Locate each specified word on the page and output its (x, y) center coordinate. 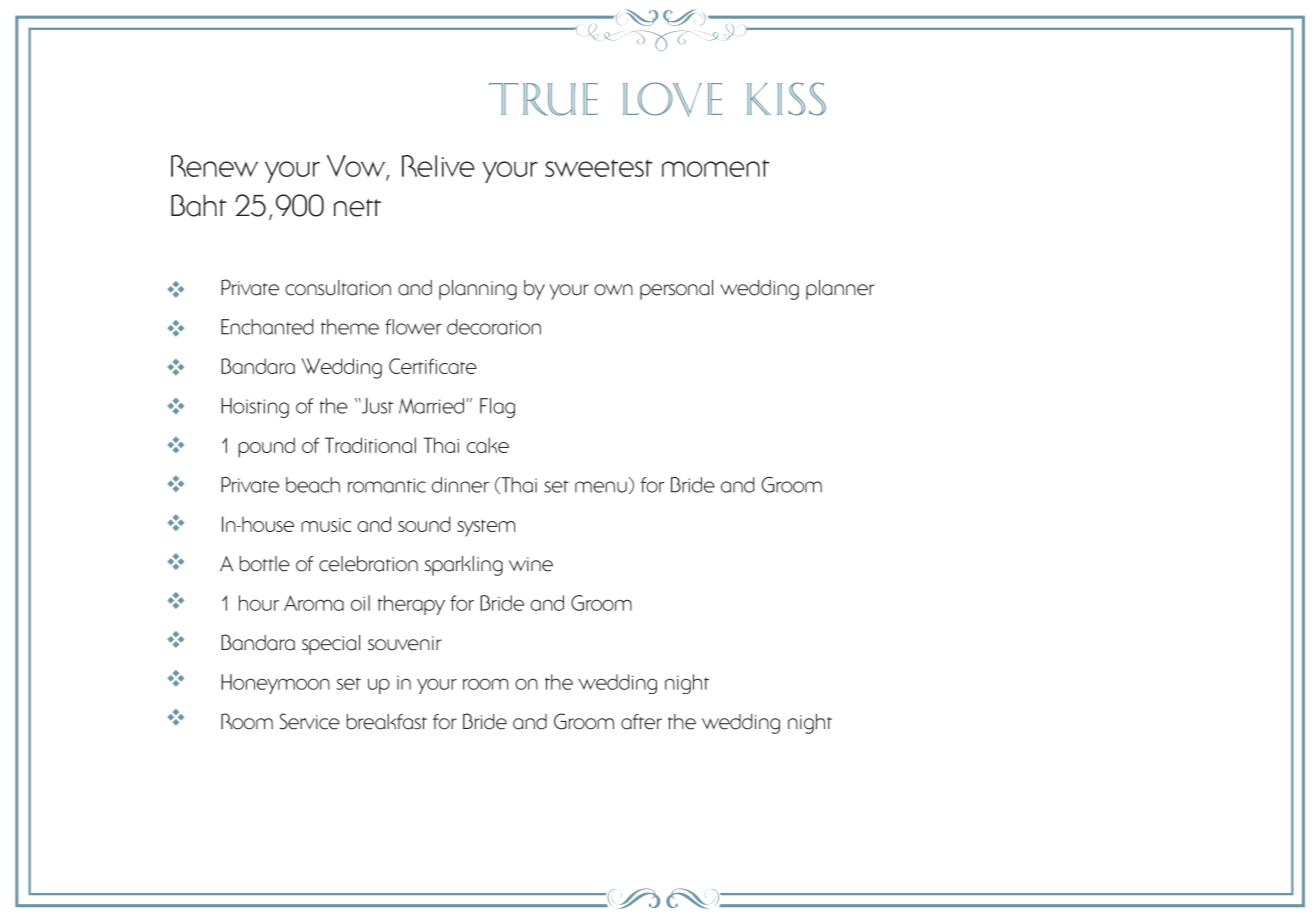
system (486, 528)
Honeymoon (275, 684)
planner (840, 290)
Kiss (786, 99)
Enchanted (267, 327)
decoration (494, 327)
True (543, 99)
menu (601, 487)
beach (313, 485)
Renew (214, 166)
